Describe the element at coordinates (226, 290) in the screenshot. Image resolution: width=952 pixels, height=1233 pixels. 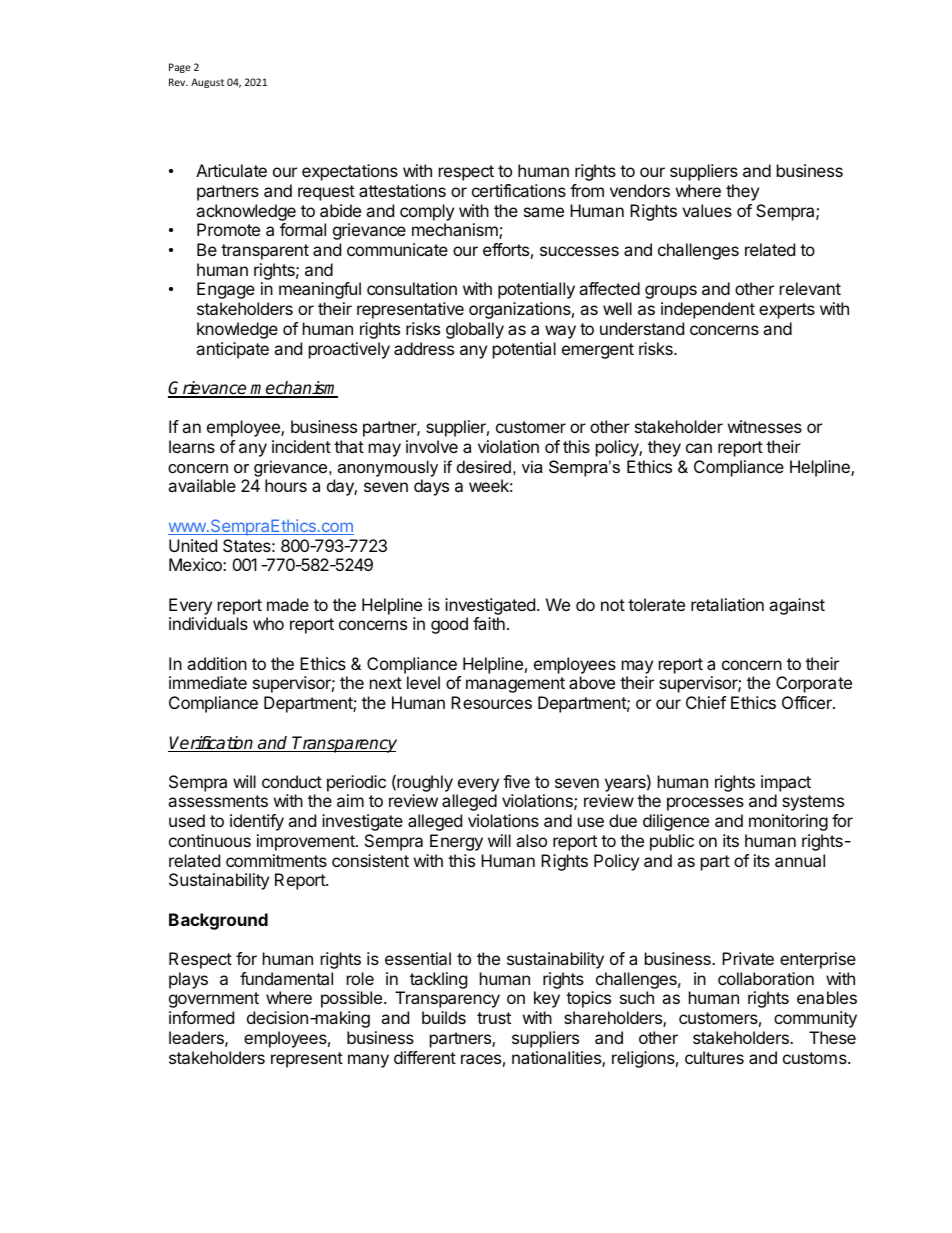
I see `Engage` at that location.
